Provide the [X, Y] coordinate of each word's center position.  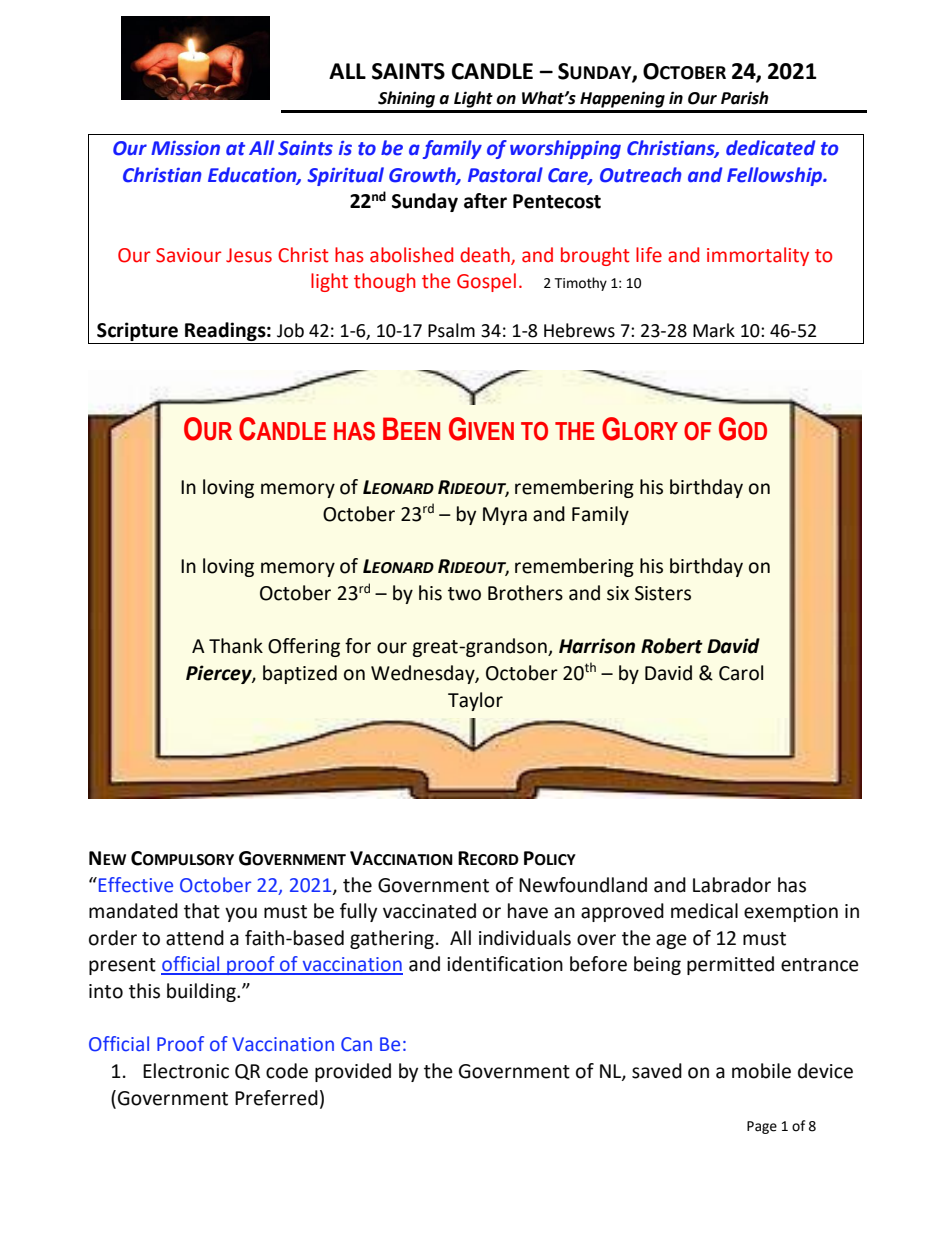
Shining [406, 99]
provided [353, 1072]
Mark [714, 330]
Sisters [663, 593]
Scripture [137, 331]
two [464, 594]
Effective [136, 885]
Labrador [732, 885]
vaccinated [429, 911]
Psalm [451, 330]
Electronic [186, 1071]
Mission [185, 148]
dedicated [770, 148]
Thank [236, 646]
